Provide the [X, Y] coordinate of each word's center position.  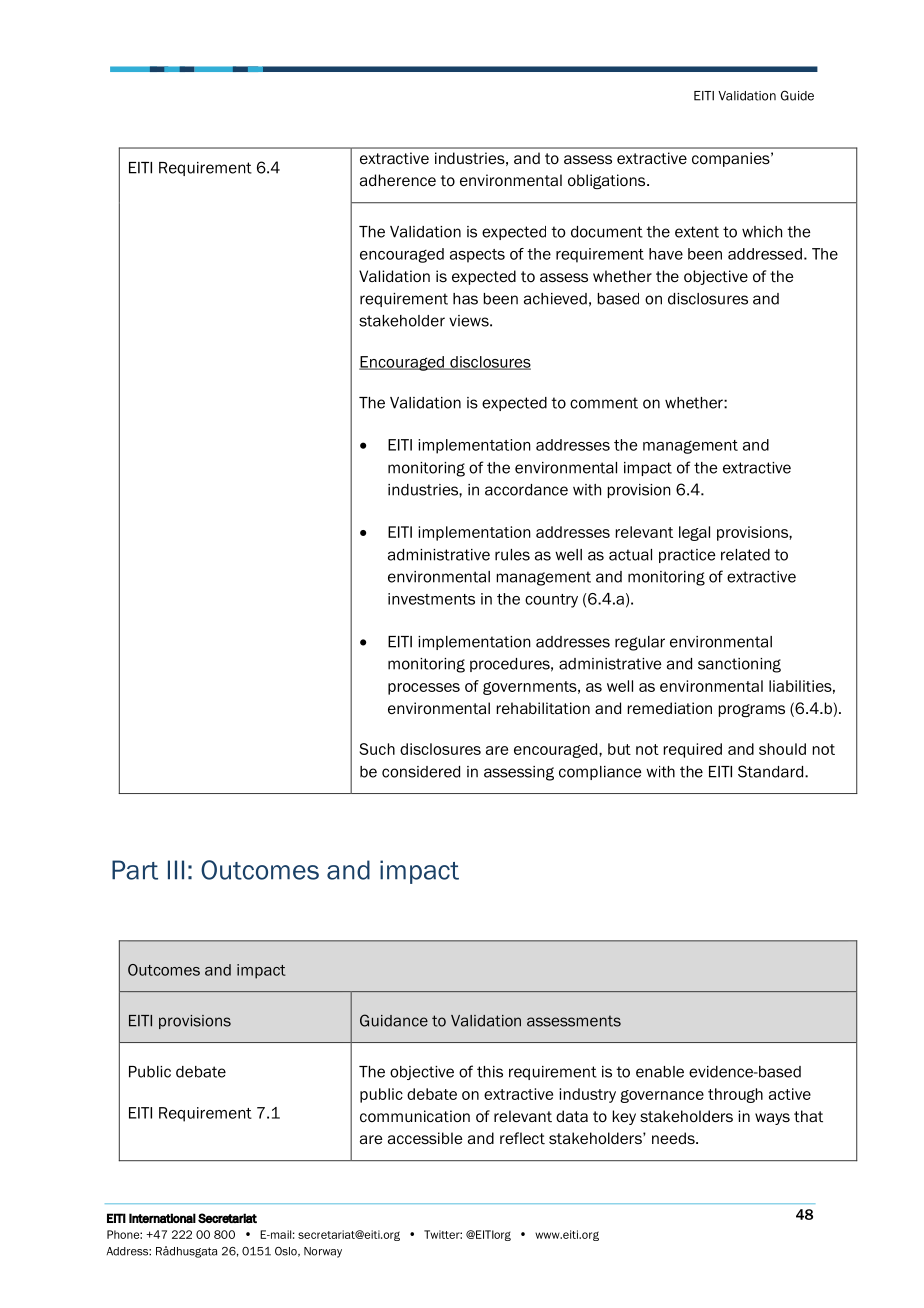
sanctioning [739, 665]
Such [377, 749]
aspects [477, 256]
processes [424, 689]
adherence [398, 180]
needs [674, 1138]
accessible [425, 1138]
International [162, 1218]
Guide [797, 95]
